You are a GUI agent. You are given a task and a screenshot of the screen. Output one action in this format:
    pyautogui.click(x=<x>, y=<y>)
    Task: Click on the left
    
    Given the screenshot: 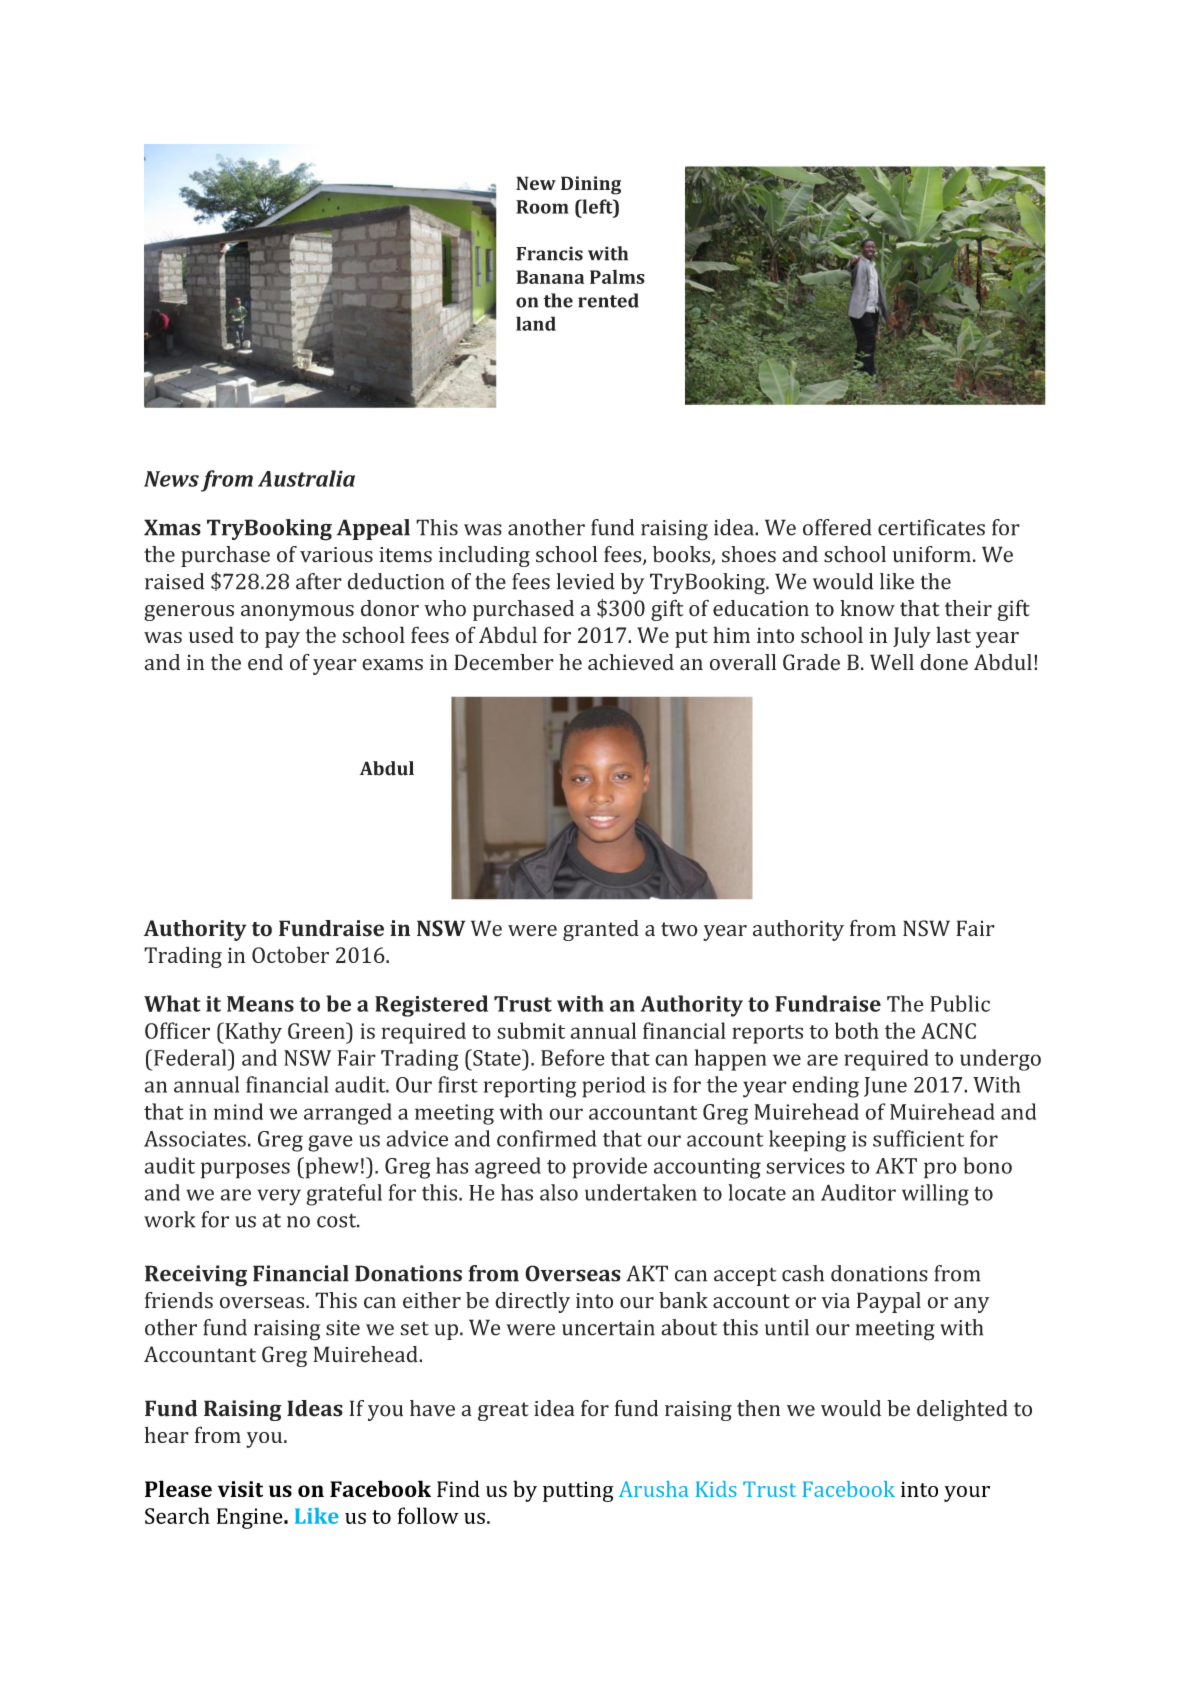 What is the action you would take?
    pyautogui.click(x=597, y=206)
